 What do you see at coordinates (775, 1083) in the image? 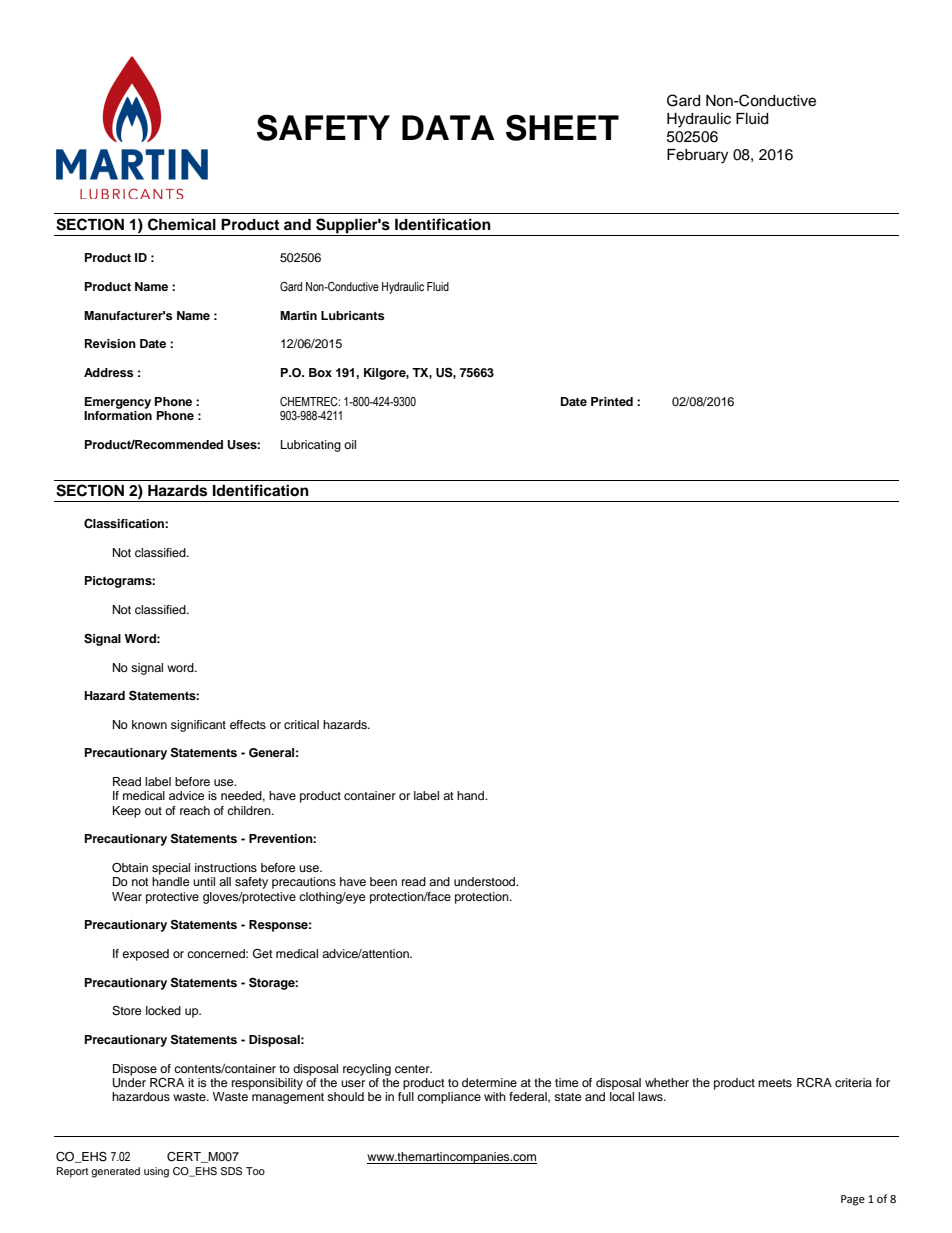
I see `meets` at bounding box center [775, 1083].
